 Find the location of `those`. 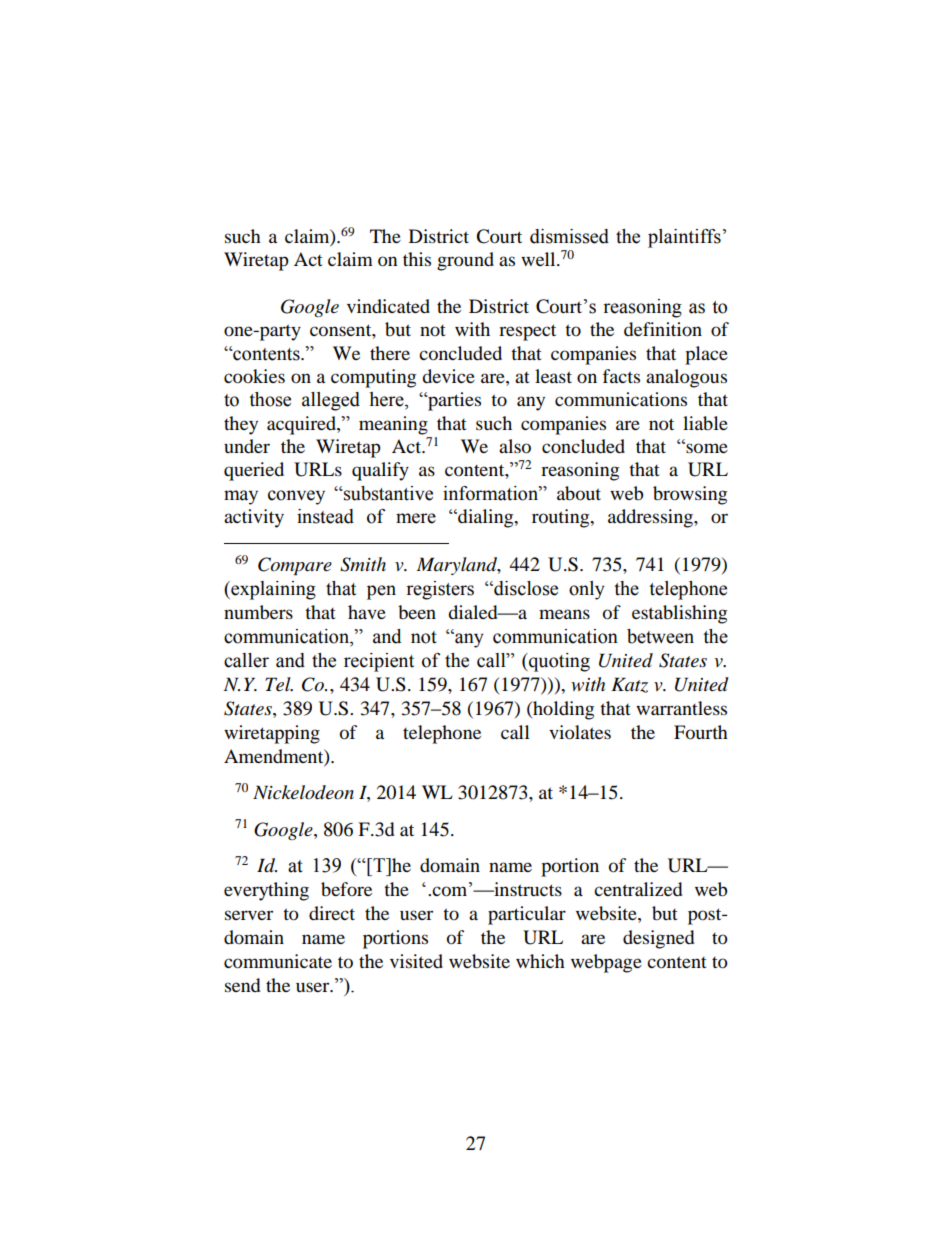

those is located at coordinates (270, 399).
